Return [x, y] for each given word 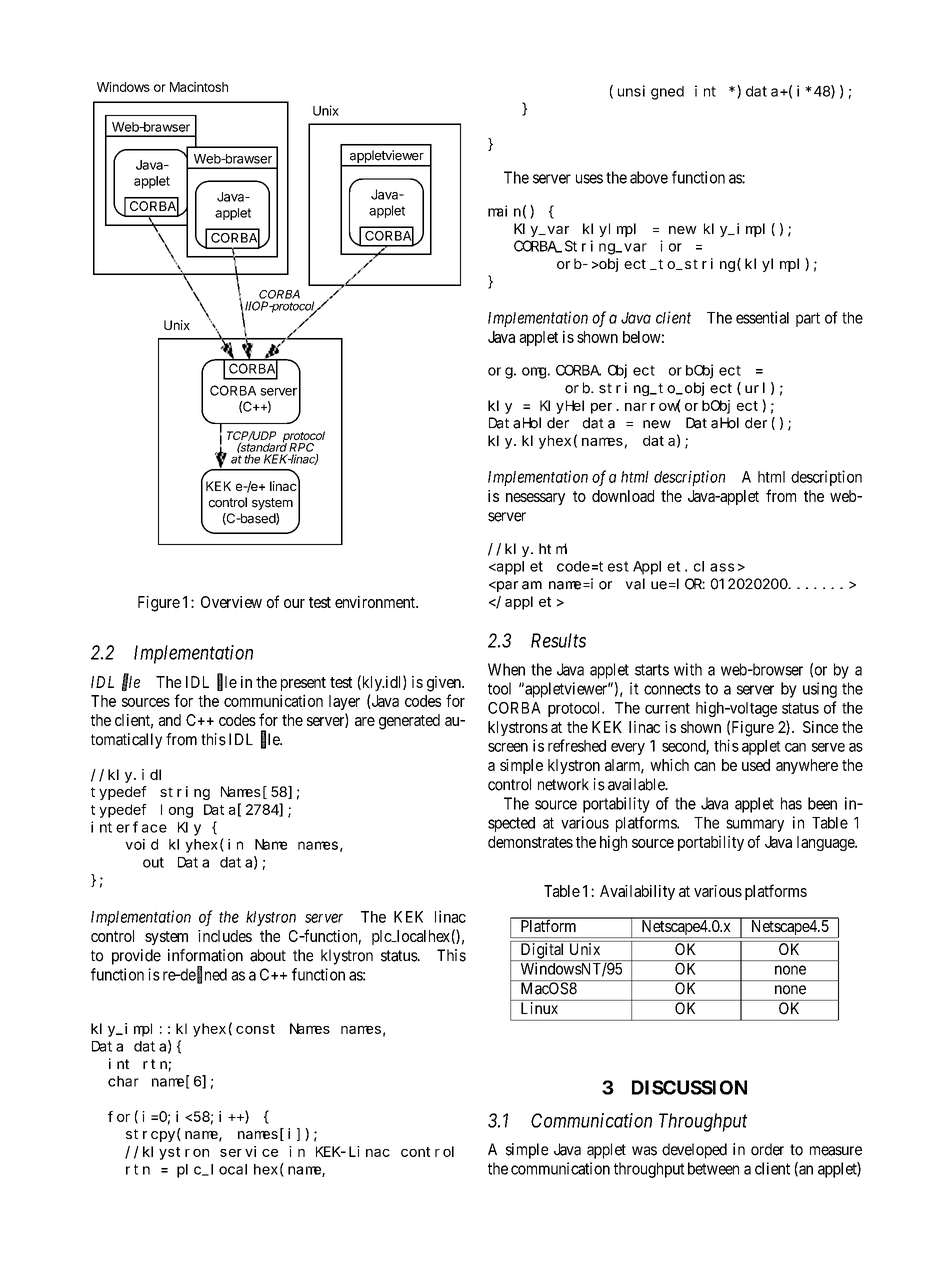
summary [755, 825]
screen [508, 747]
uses [589, 179]
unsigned [651, 92]
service [249, 1151]
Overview [231, 602]
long [177, 811]
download [623, 496]
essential [762, 317]
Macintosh [199, 87]
